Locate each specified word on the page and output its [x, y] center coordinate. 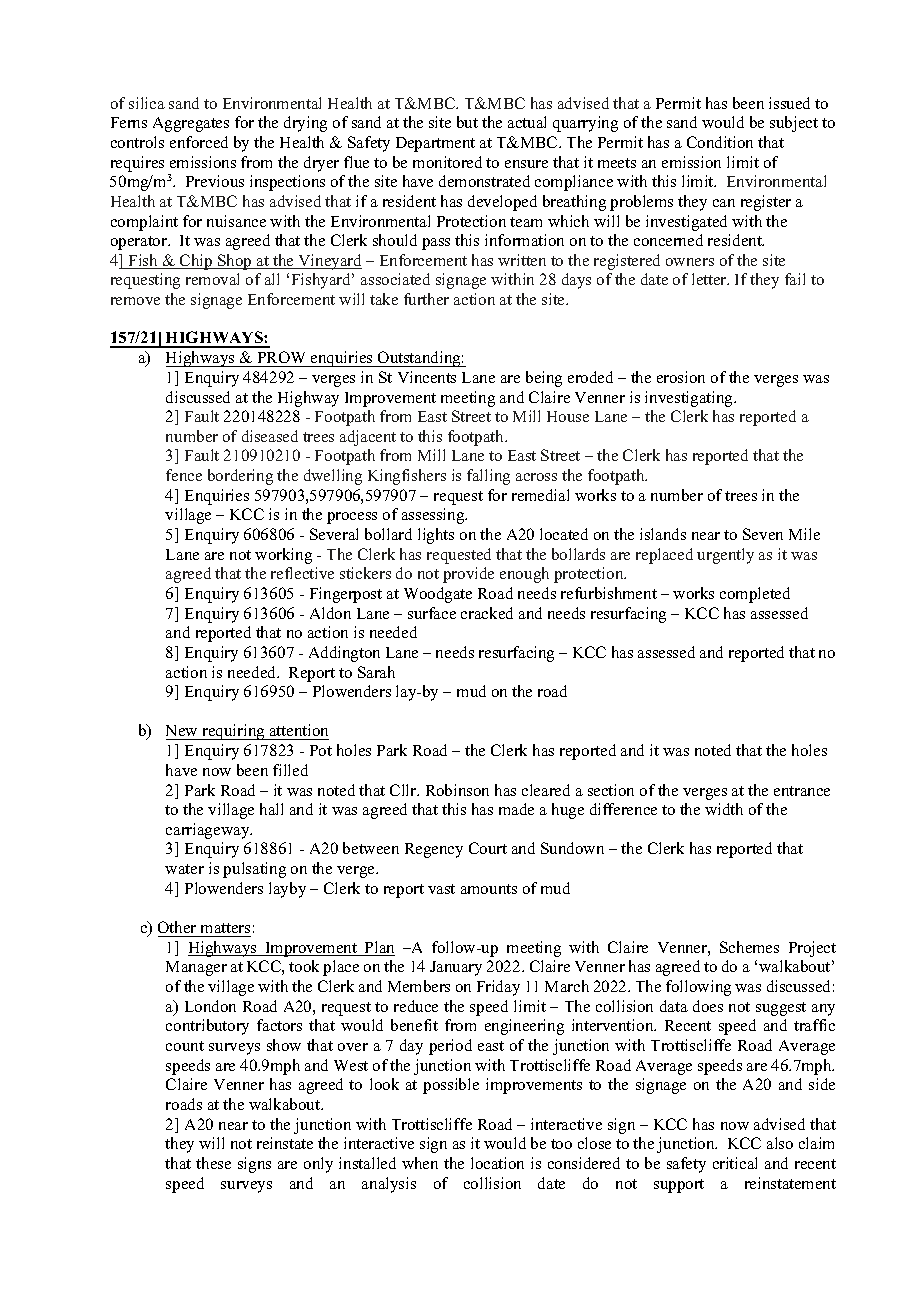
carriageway [209, 831]
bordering [240, 477]
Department [435, 144]
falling [488, 477]
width [724, 809]
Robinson [457, 790]
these [213, 1163]
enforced [199, 142]
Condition [720, 142]
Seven [763, 534]
